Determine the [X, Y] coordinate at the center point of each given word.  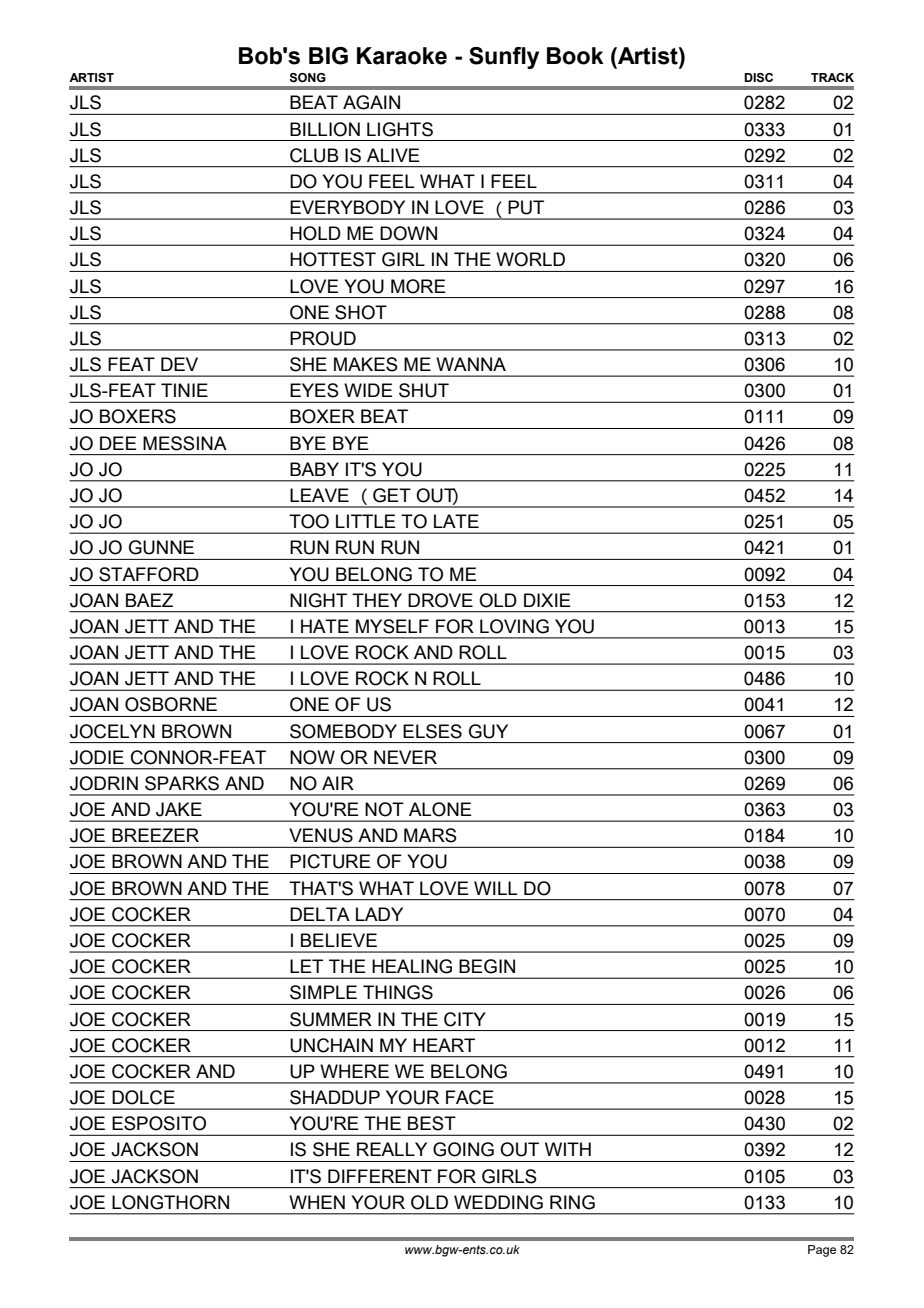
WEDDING [498, 1202]
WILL [496, 888]
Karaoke [402, 56]
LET [306, 966]
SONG [307, 78]
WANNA [471, 364]
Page [822, 1251]
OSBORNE [171, 704]
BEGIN [487, 966]
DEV [179, 364]
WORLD [530, 259]
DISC [758, 78]
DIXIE [547, 600]
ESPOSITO [159, 1123]
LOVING [514, 626]
